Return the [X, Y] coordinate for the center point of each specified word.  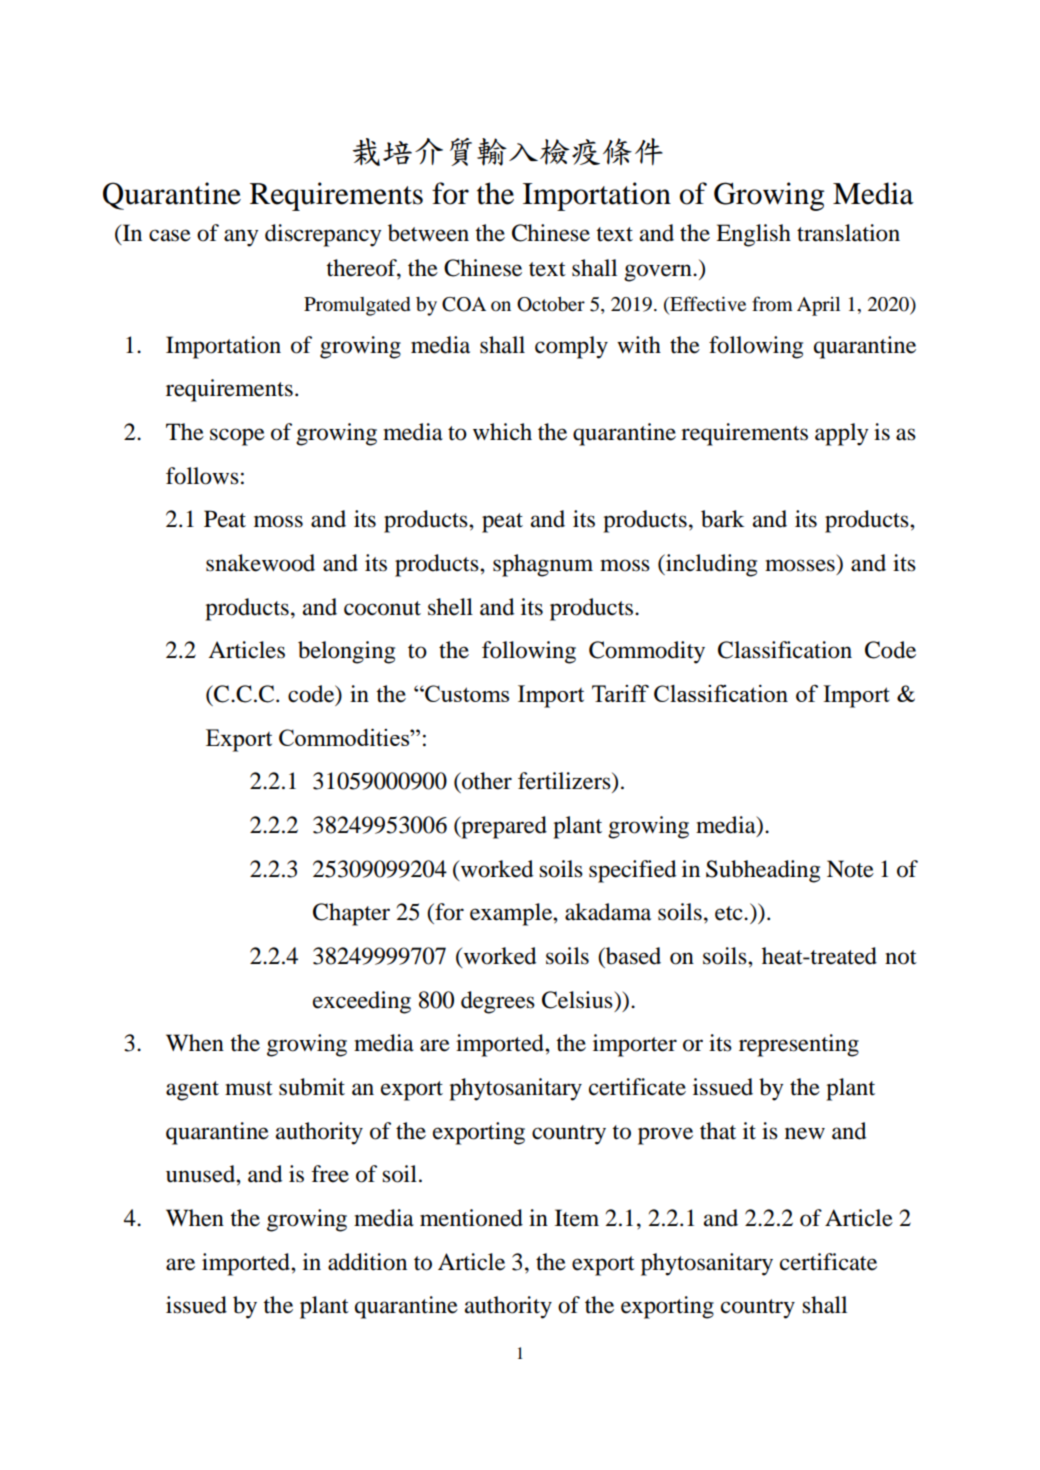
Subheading [763, 871]
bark [722, 519]
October [551, 304]
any [241, 238]
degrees [498, 1002]
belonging [346, 652]
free [330, 1174]
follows [202, 476]
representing [799, 1045]
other [486, 781]
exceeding [362, 1002]
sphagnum [543, 565]
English [753, 235]
